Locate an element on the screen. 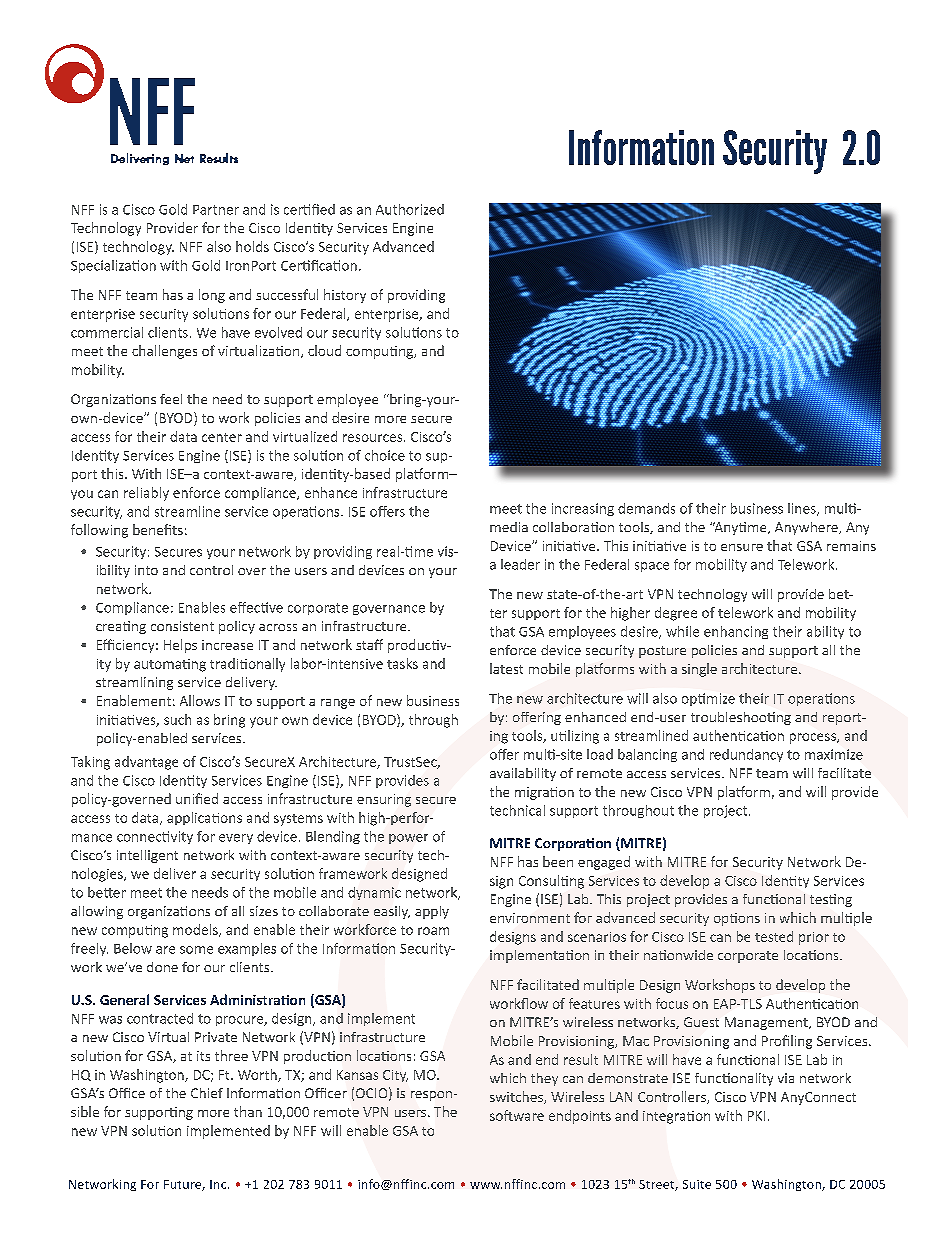  troubleshooting is located at coordinates (741, 718).
